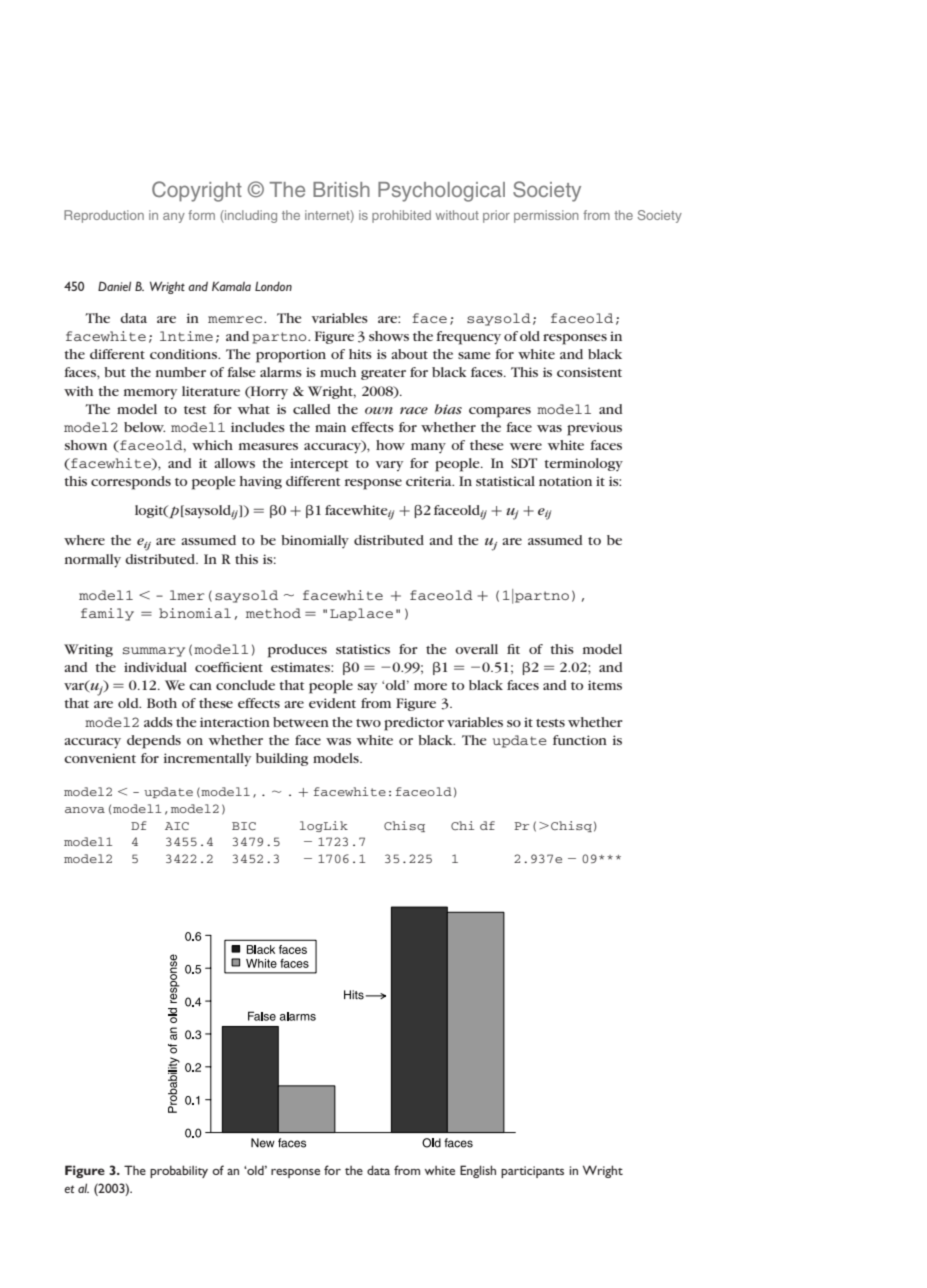 This image has width=927, height=1288. I want to click on below, so click(144, 427).
